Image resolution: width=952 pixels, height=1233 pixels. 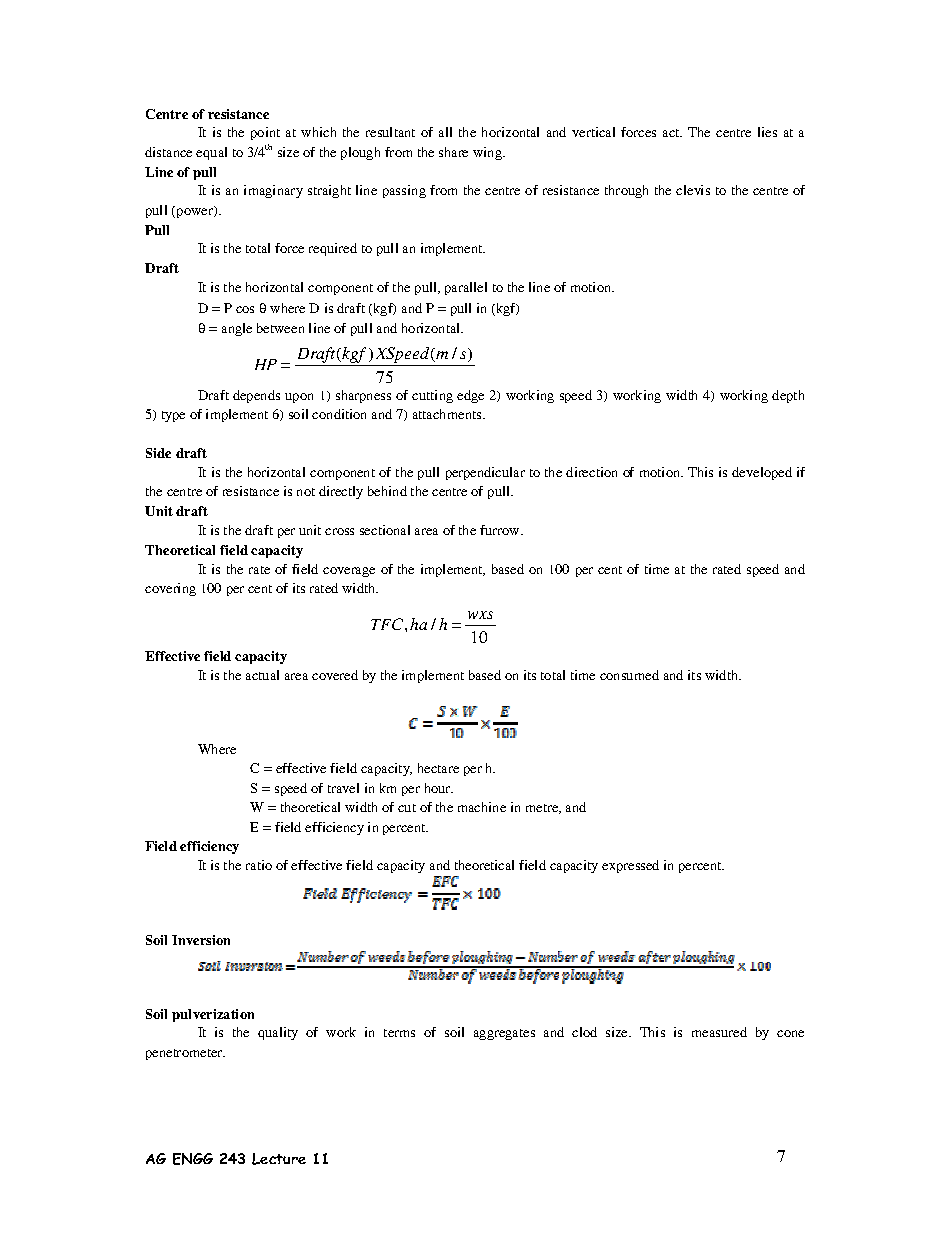 I want to click on equal, so click(x=211, y=153).
